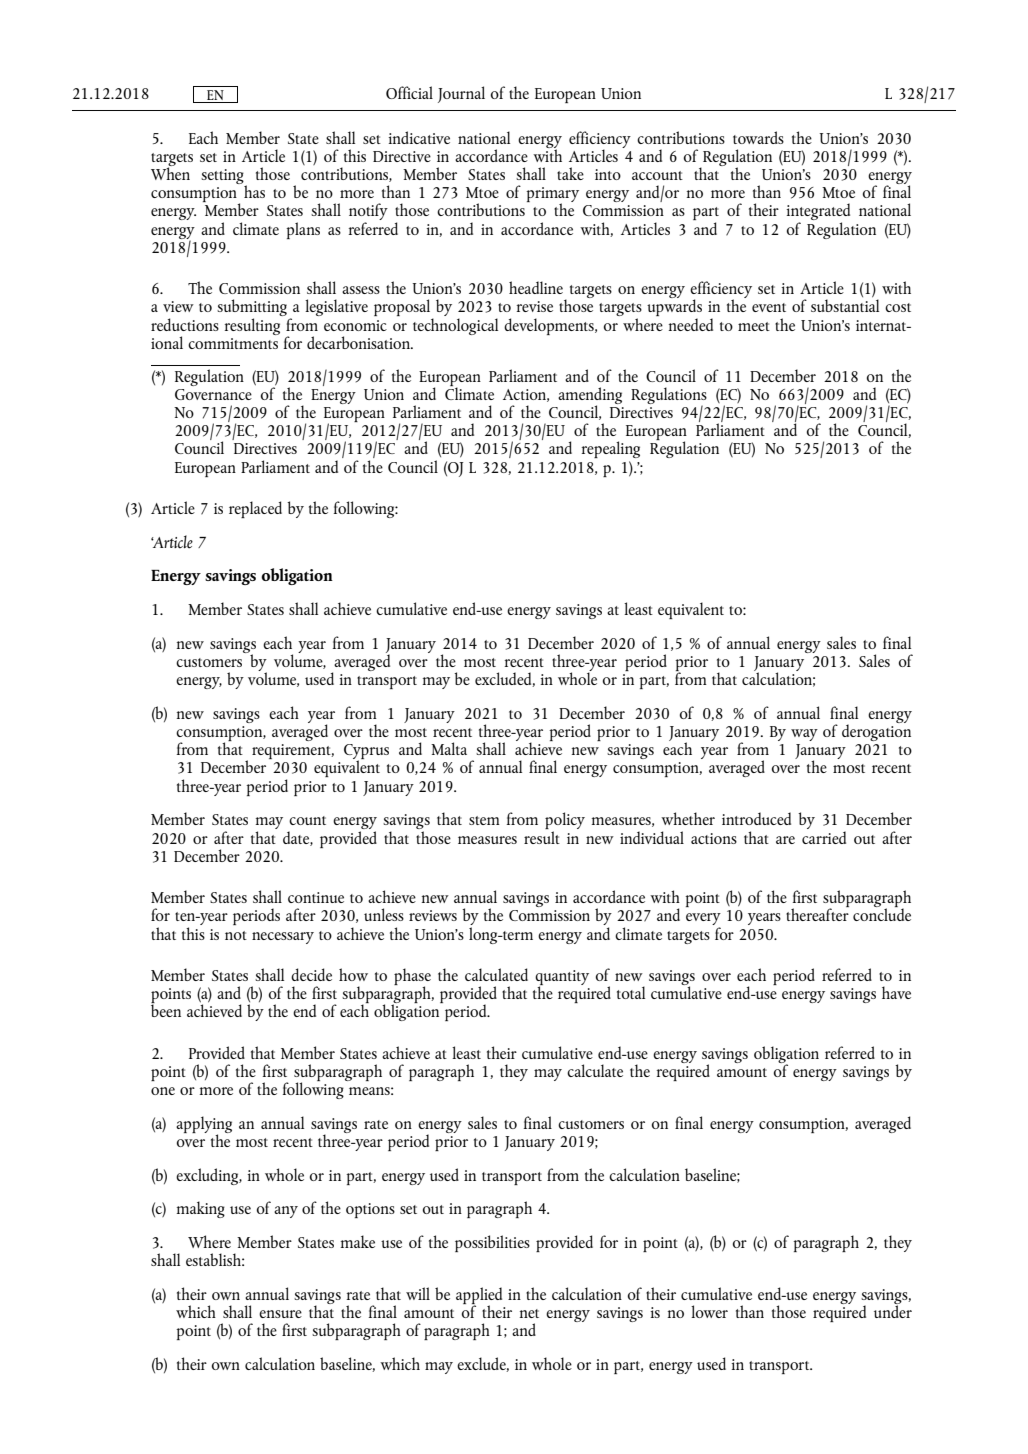  Describe the element at coordinates (280, 1314) in the image. I see `ensure` at that location.
